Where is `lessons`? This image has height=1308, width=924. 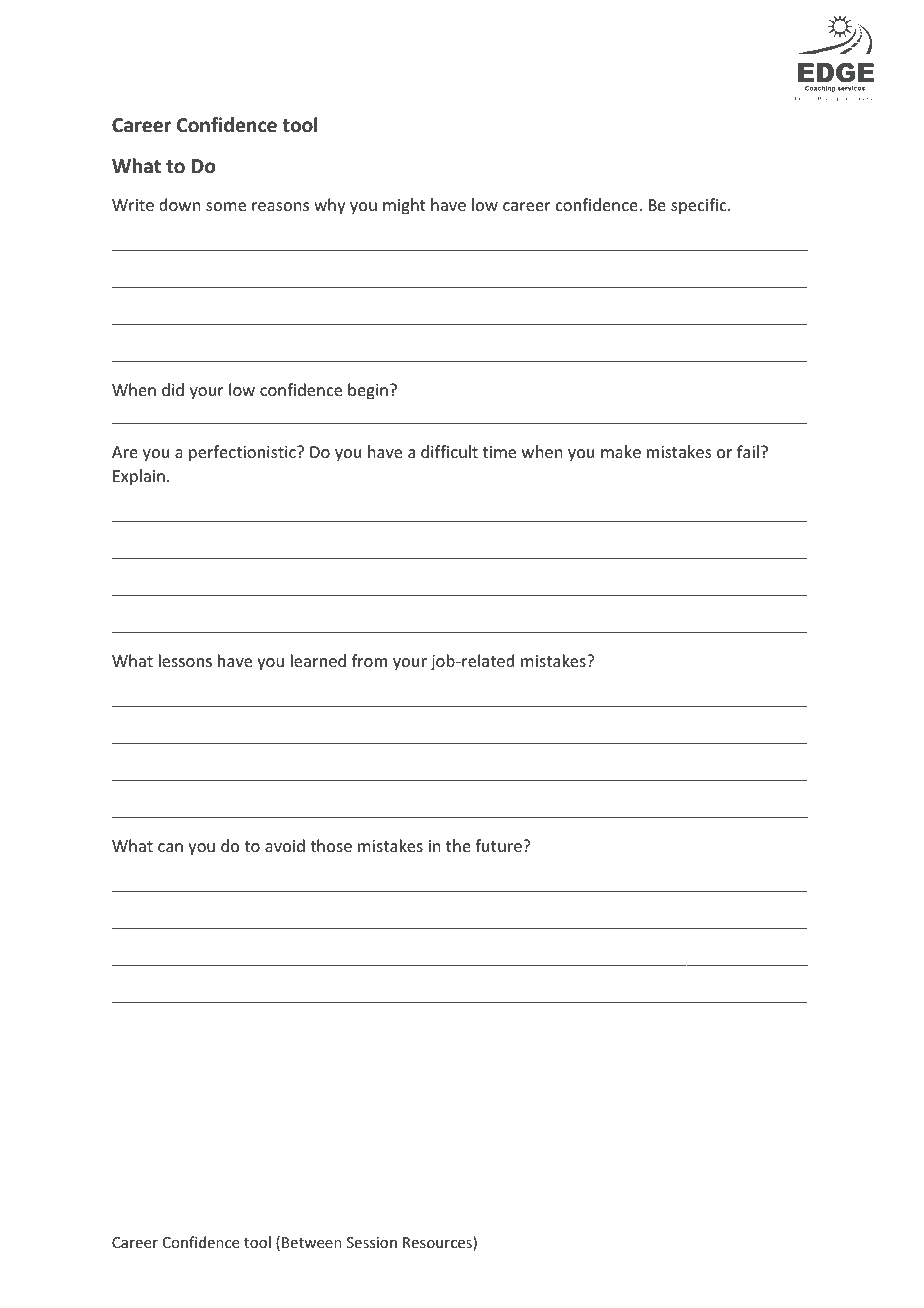
lessons is located at coordinates (185, 660).
